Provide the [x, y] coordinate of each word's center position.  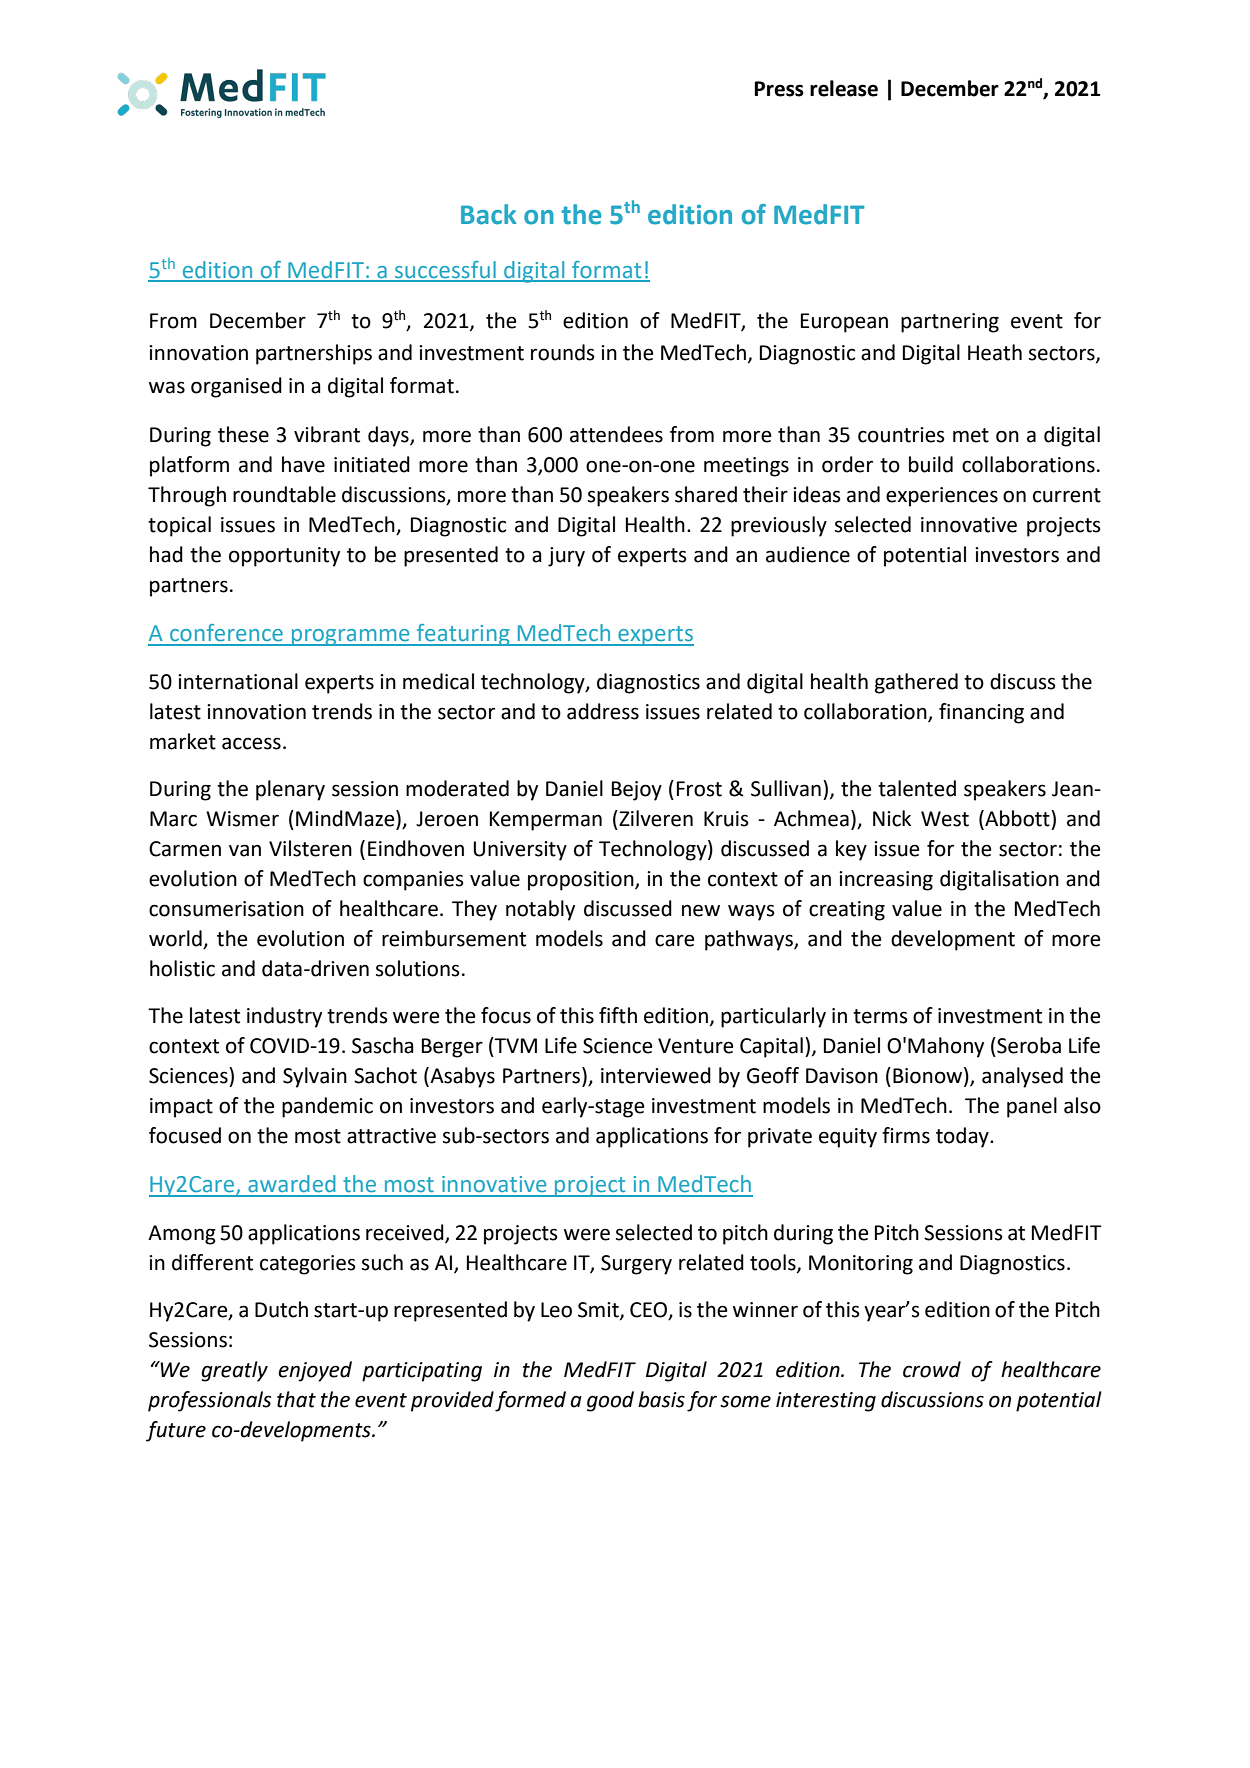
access [251, 743]
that [296, 1399]
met [971, 435]
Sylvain [315, 1077]
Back [488, 214]
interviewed [656, 1075]
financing [981, 713]
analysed [1022, 1077]
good [610, 1401]
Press [779, 89]
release [844, 88]
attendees [616, 434]
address [603, 711]
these [243, 434]
